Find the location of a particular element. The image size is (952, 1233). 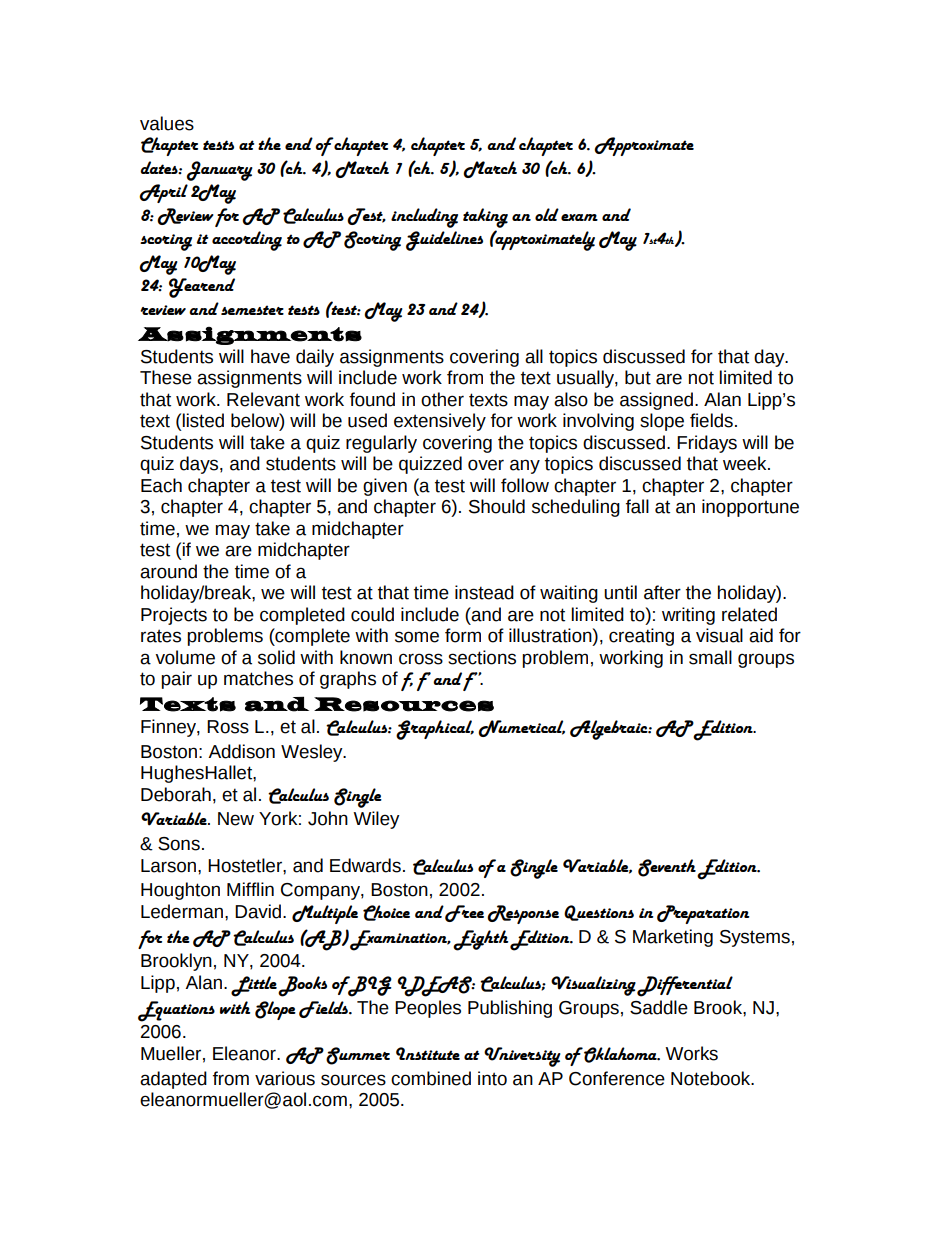

Oklahoma is located at coordinates (620, 1055).
